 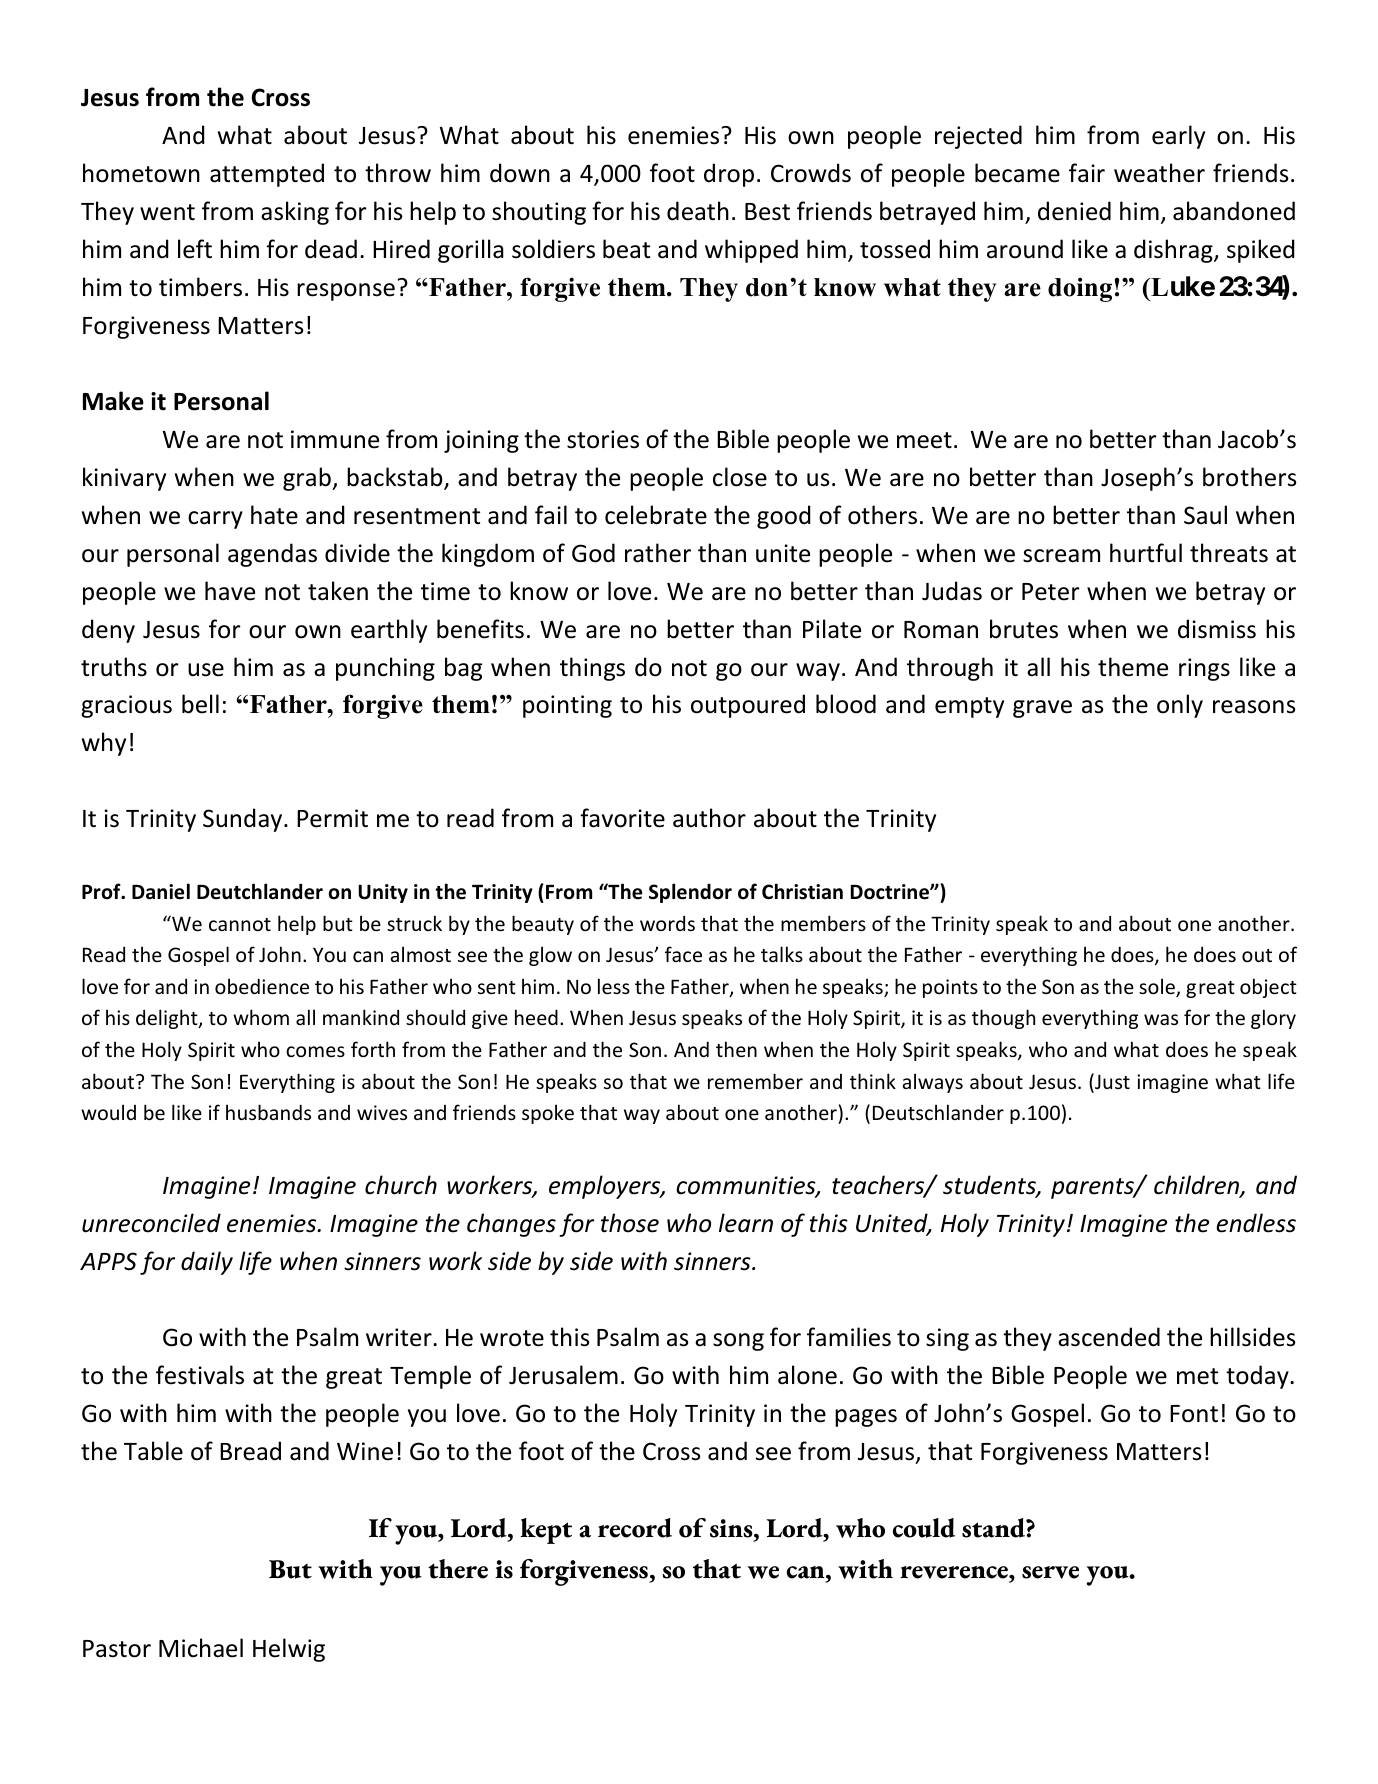 What do you see at coordinates (635, 1528) in the page?
I see `record` at bounding box center [635, 1528].
